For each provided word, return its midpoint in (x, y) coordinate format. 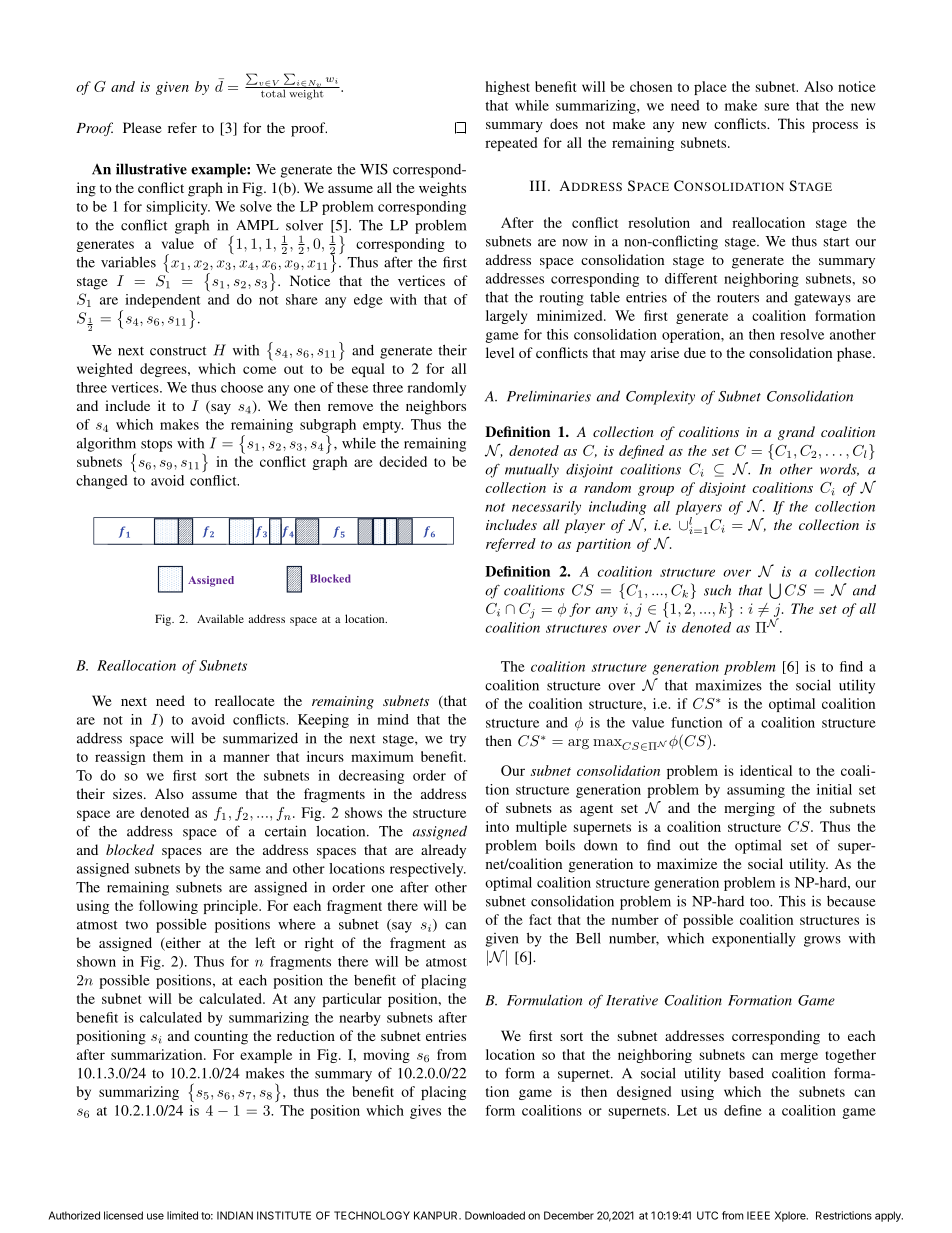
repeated (511, 144)
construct (178, 351)
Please (142, 127)
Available (220, 618)
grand (796, 433)
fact (540, 919)
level (500, 352)
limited (182, 1215)
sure (777, 107)
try (458, 740)
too (760, 902)
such (717, 590)
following (168, 907)
